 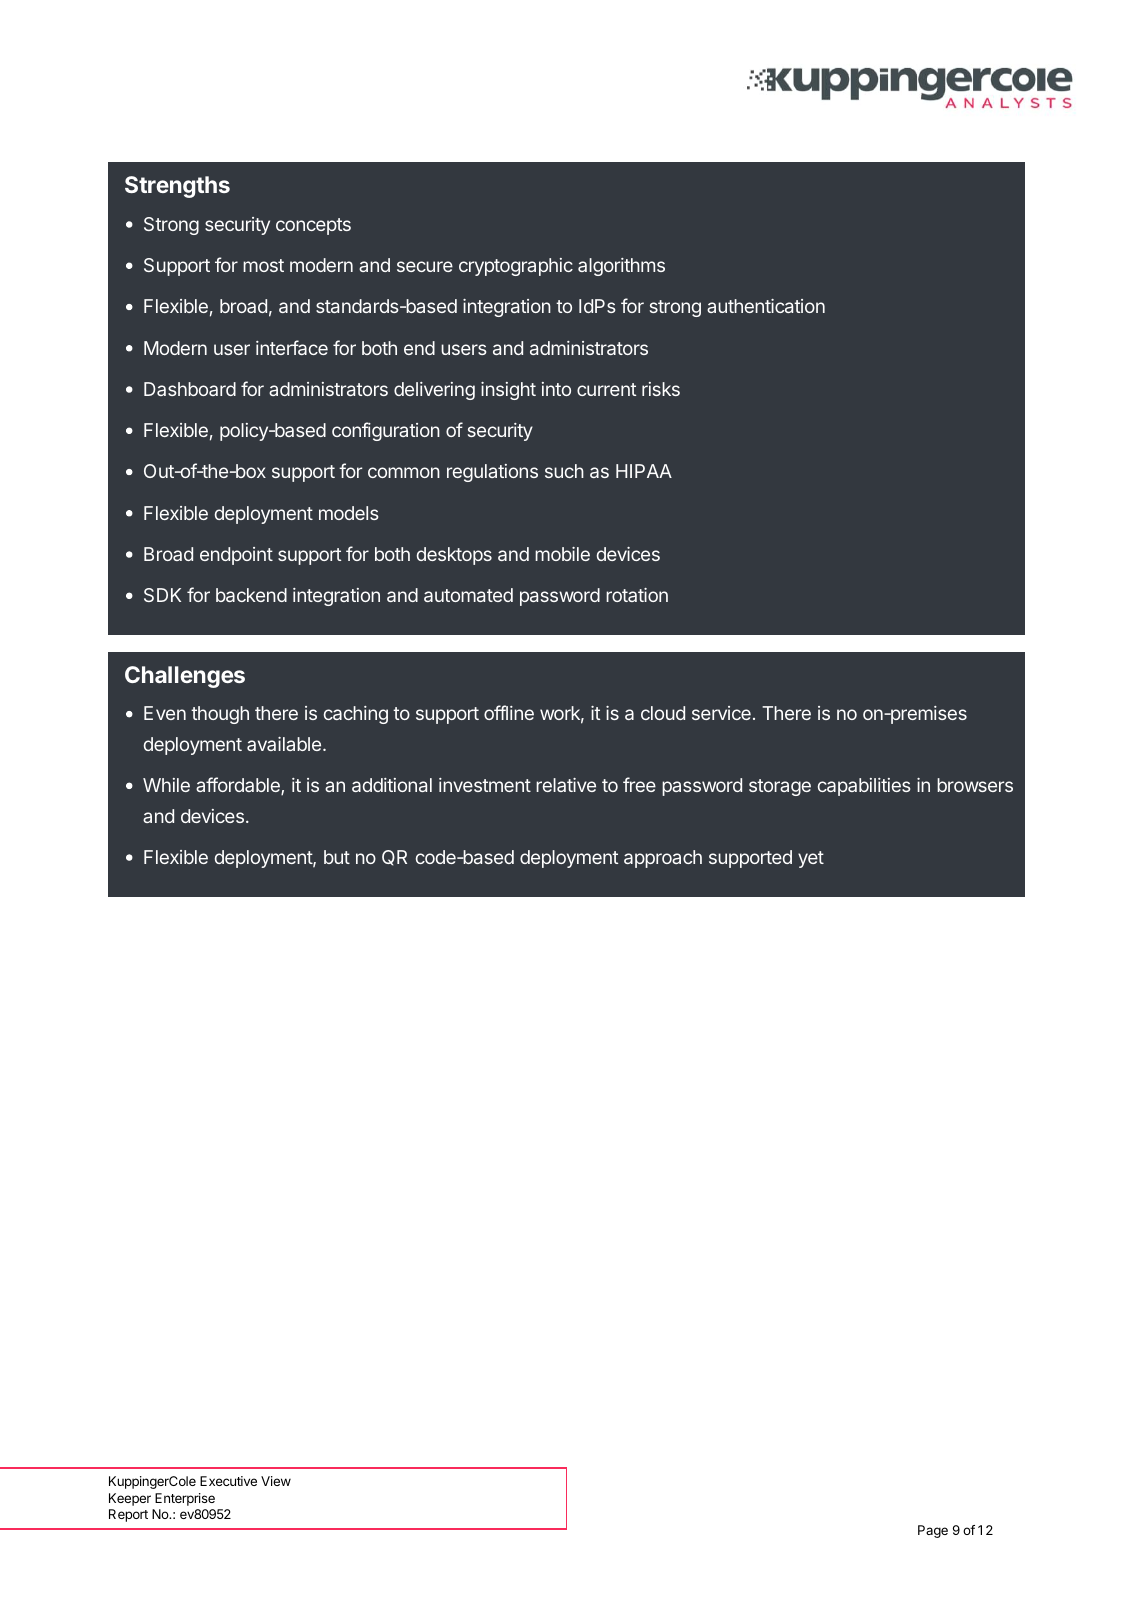 What do you see at coordinates (509, 712) in the screenshot?
I see `offline` at bounding box center [509, 712].
